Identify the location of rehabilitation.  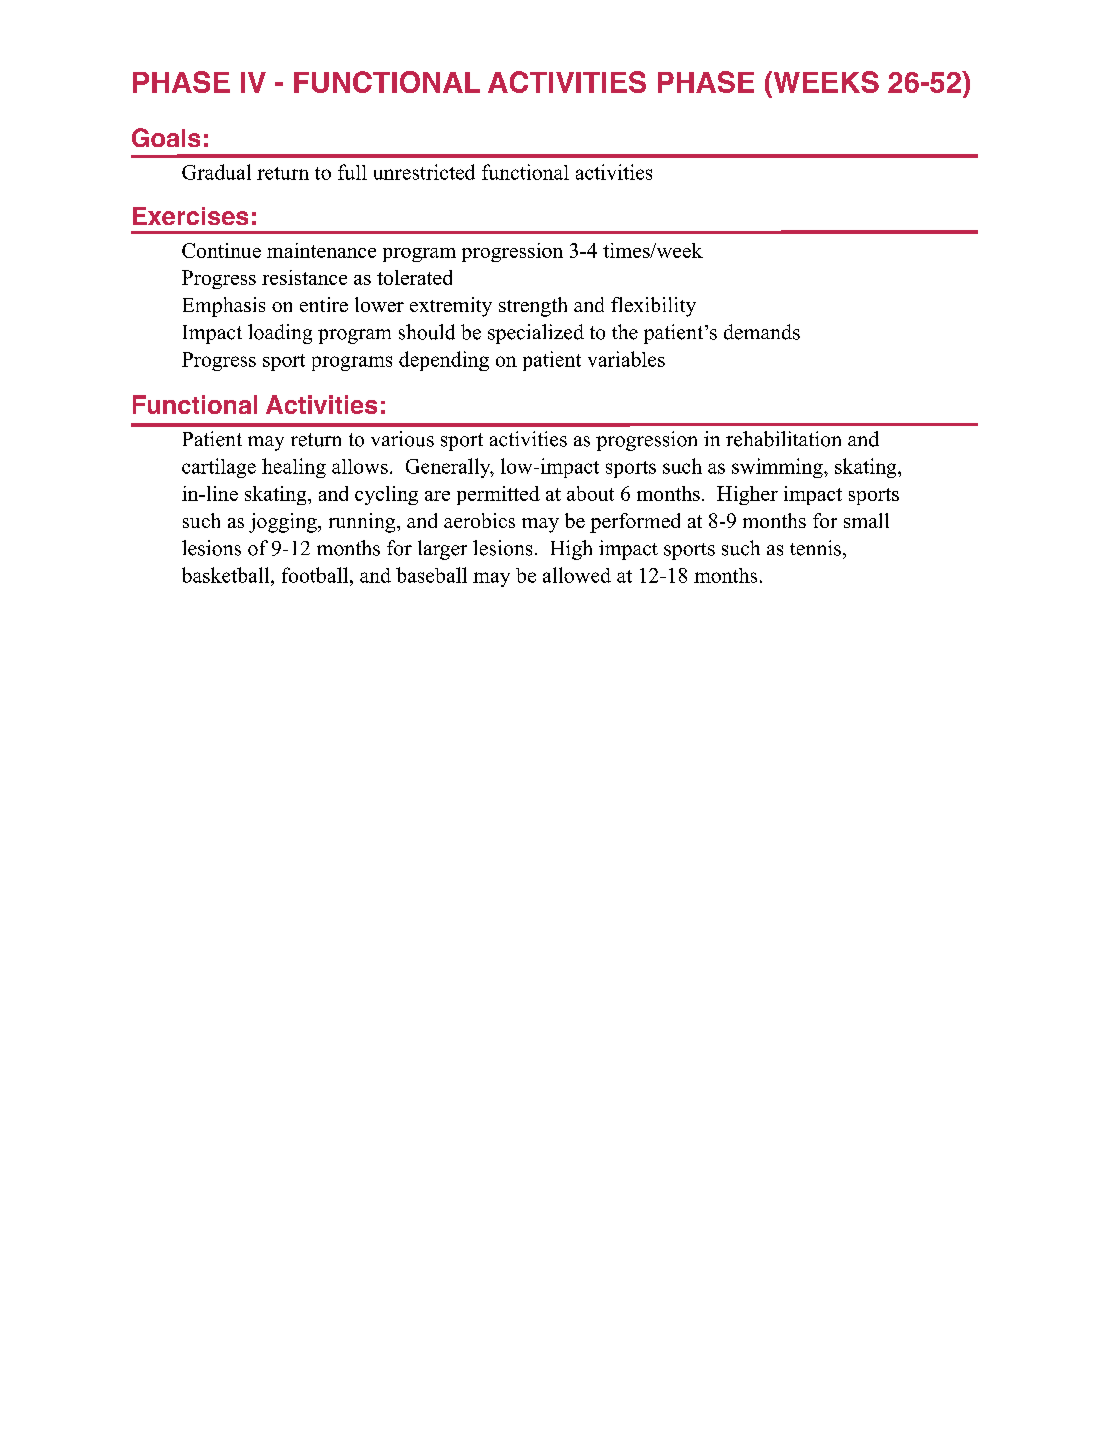
(783, 439).
